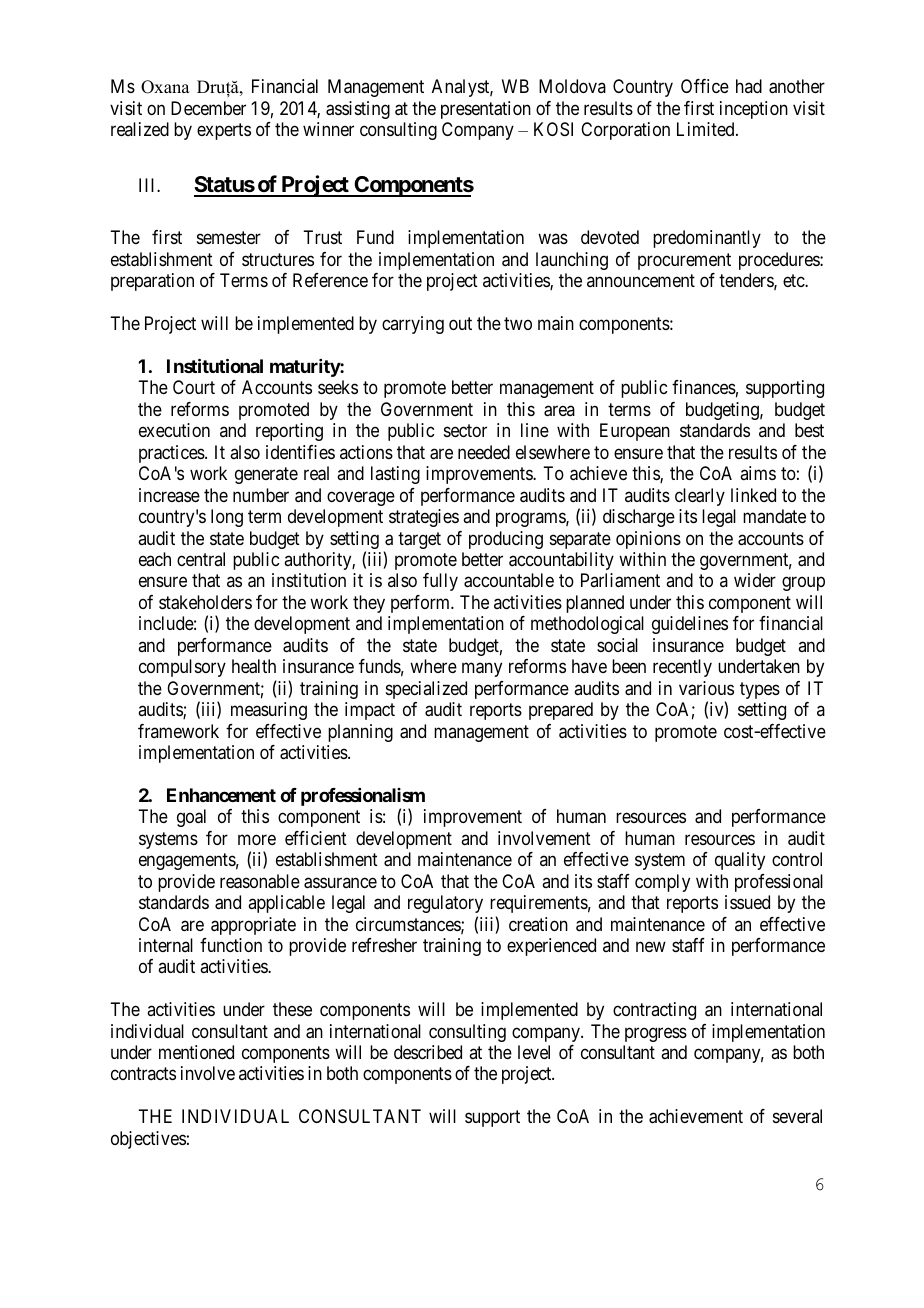 The width and height of the screenshot is (924, 1308). I want to click on practices, so click(172, 454).
